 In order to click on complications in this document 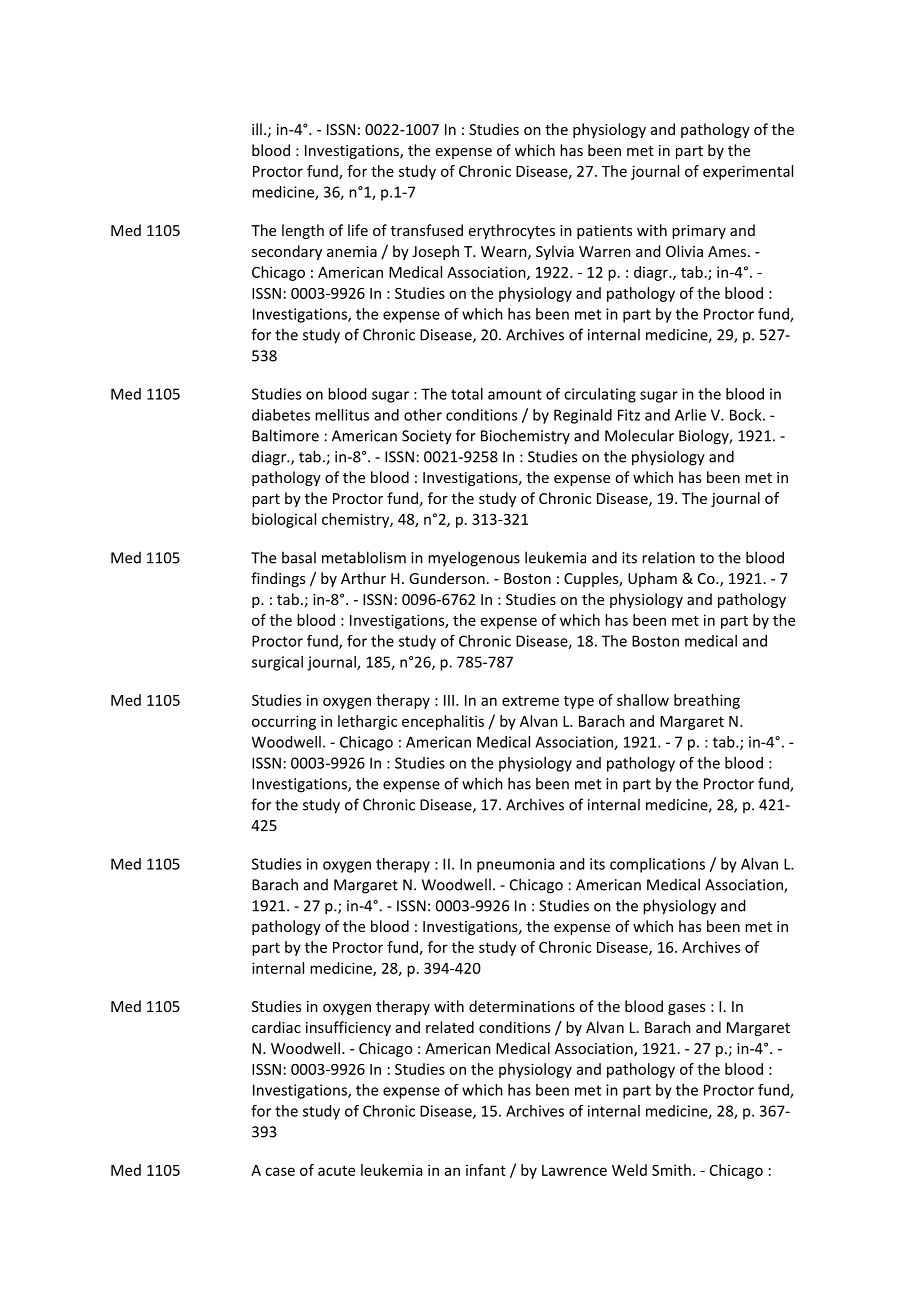, I will do `click(657, 865)`.
